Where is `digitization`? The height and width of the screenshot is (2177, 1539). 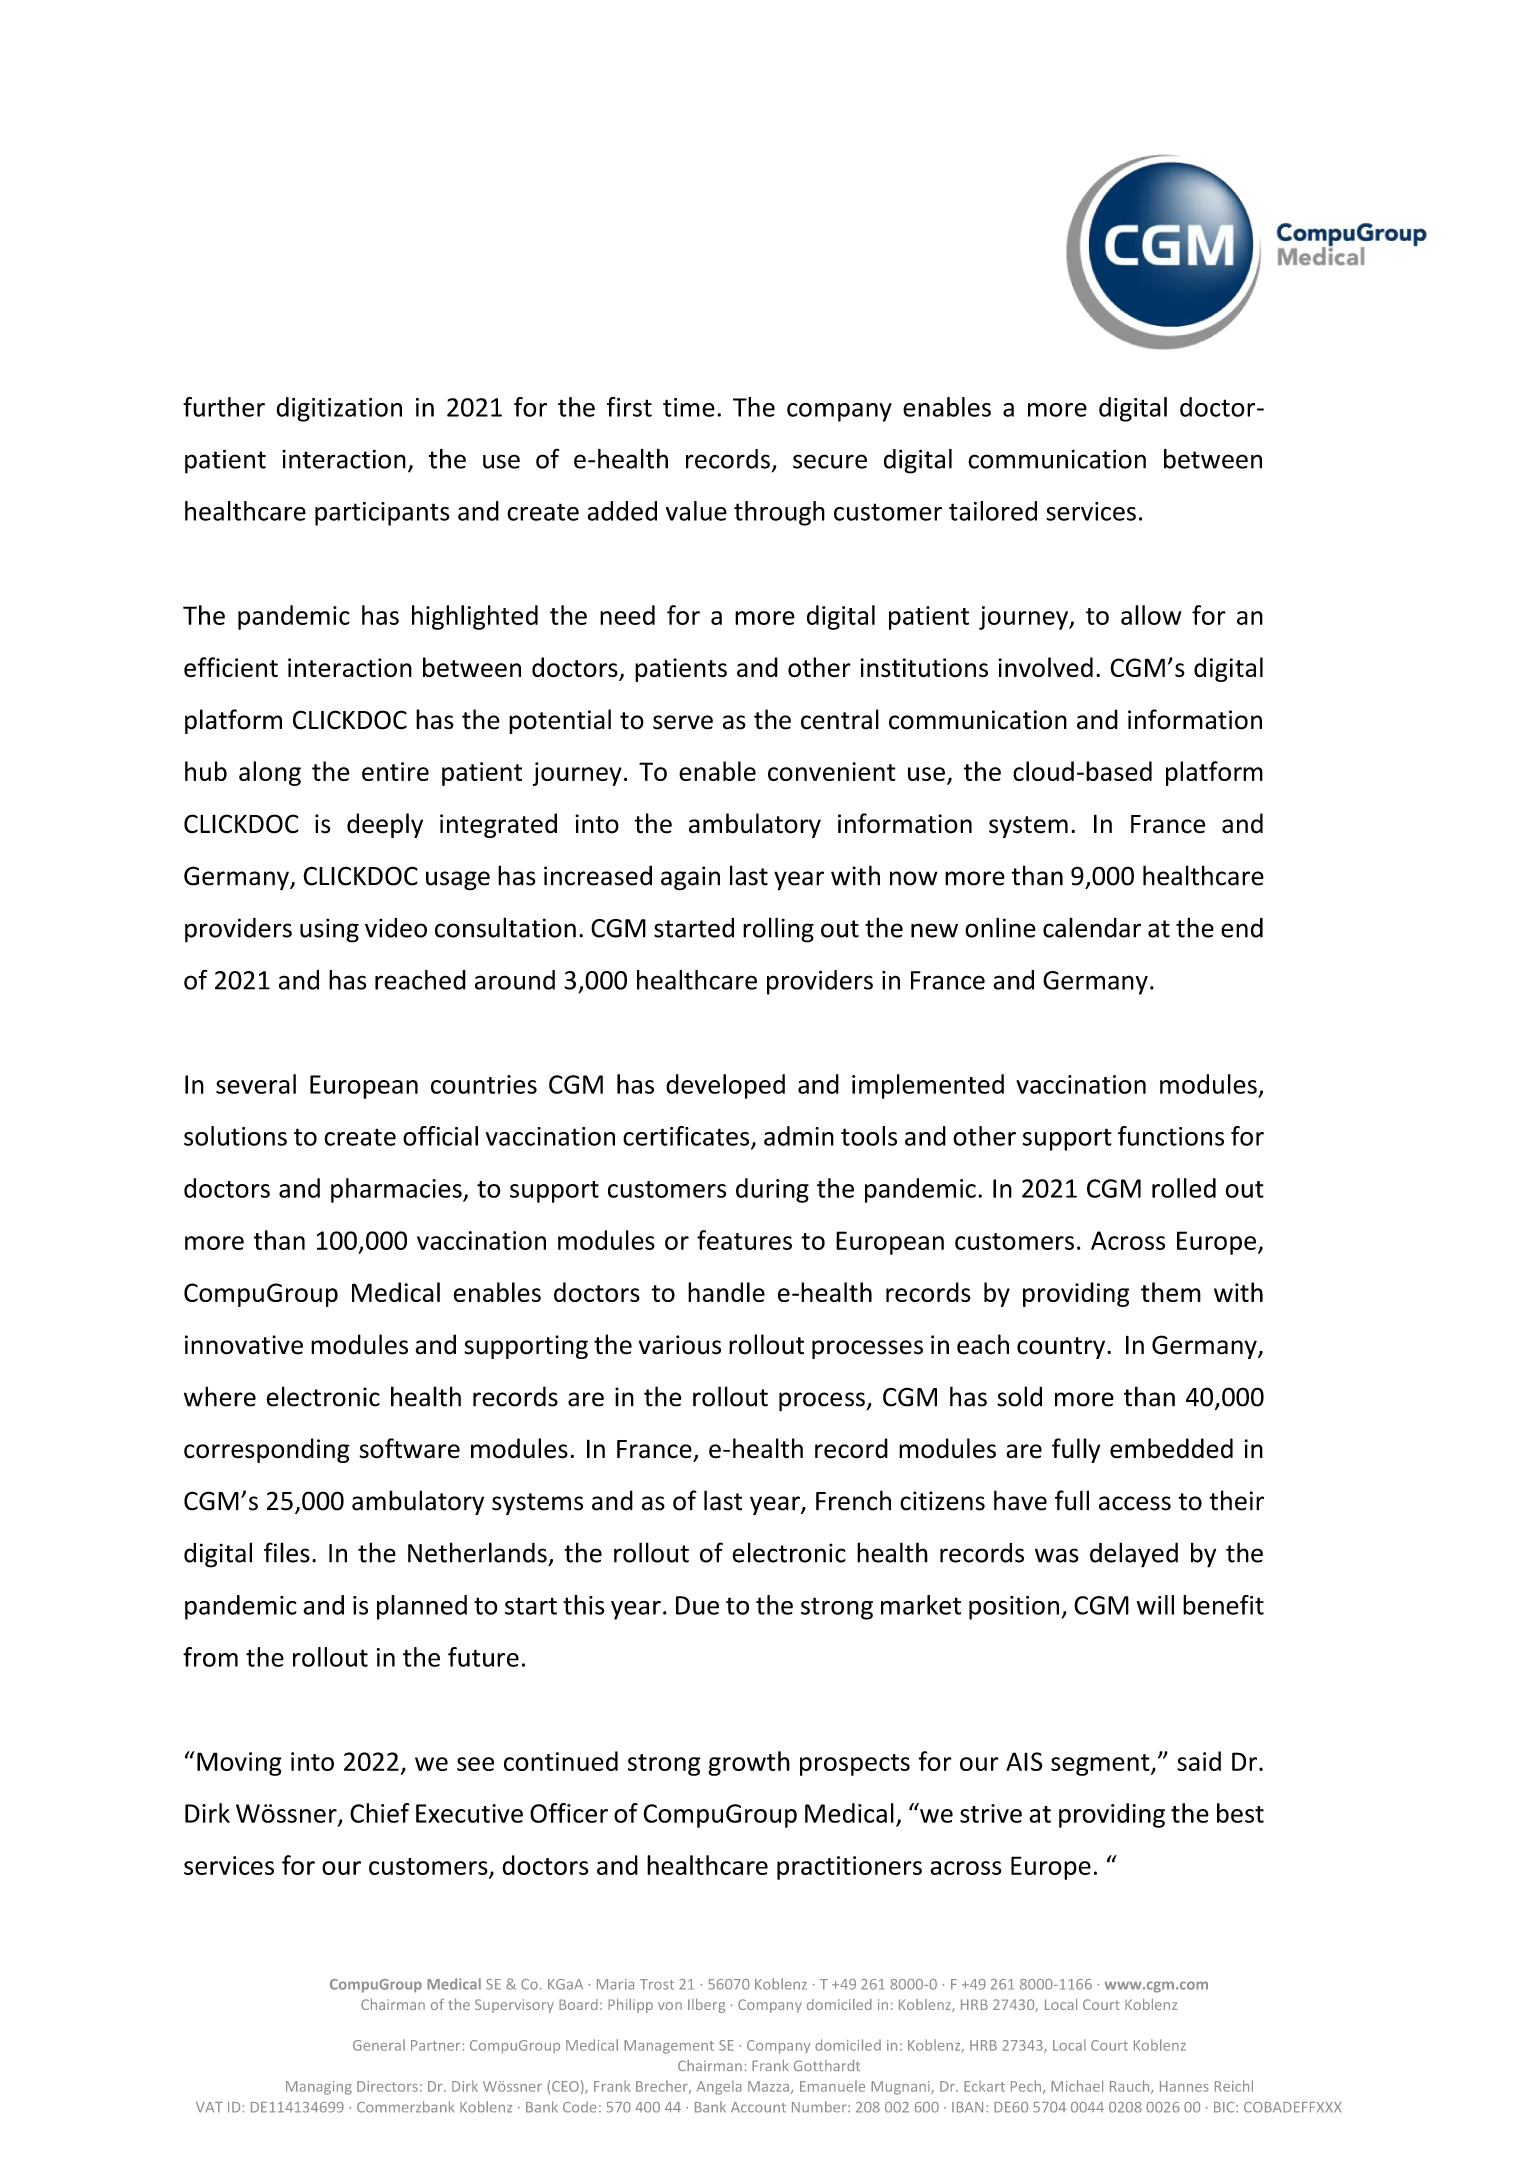 digitization is located at coordinates (339, 409).
